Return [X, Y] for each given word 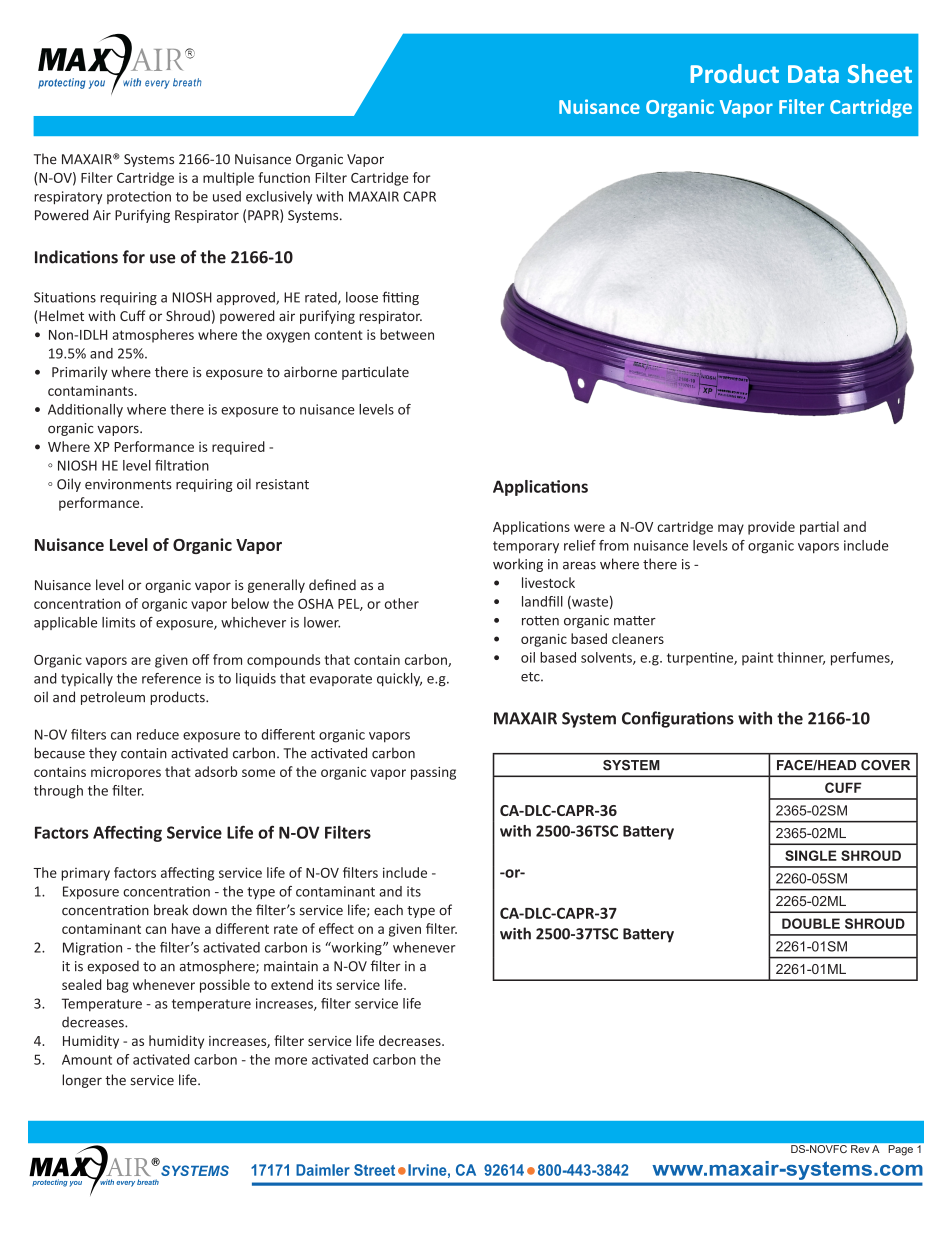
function [284, 177]
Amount [87, 1059]
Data [813, 74]
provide [771, 528]
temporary [526, 547]
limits [118, 622]
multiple [228, 179]
